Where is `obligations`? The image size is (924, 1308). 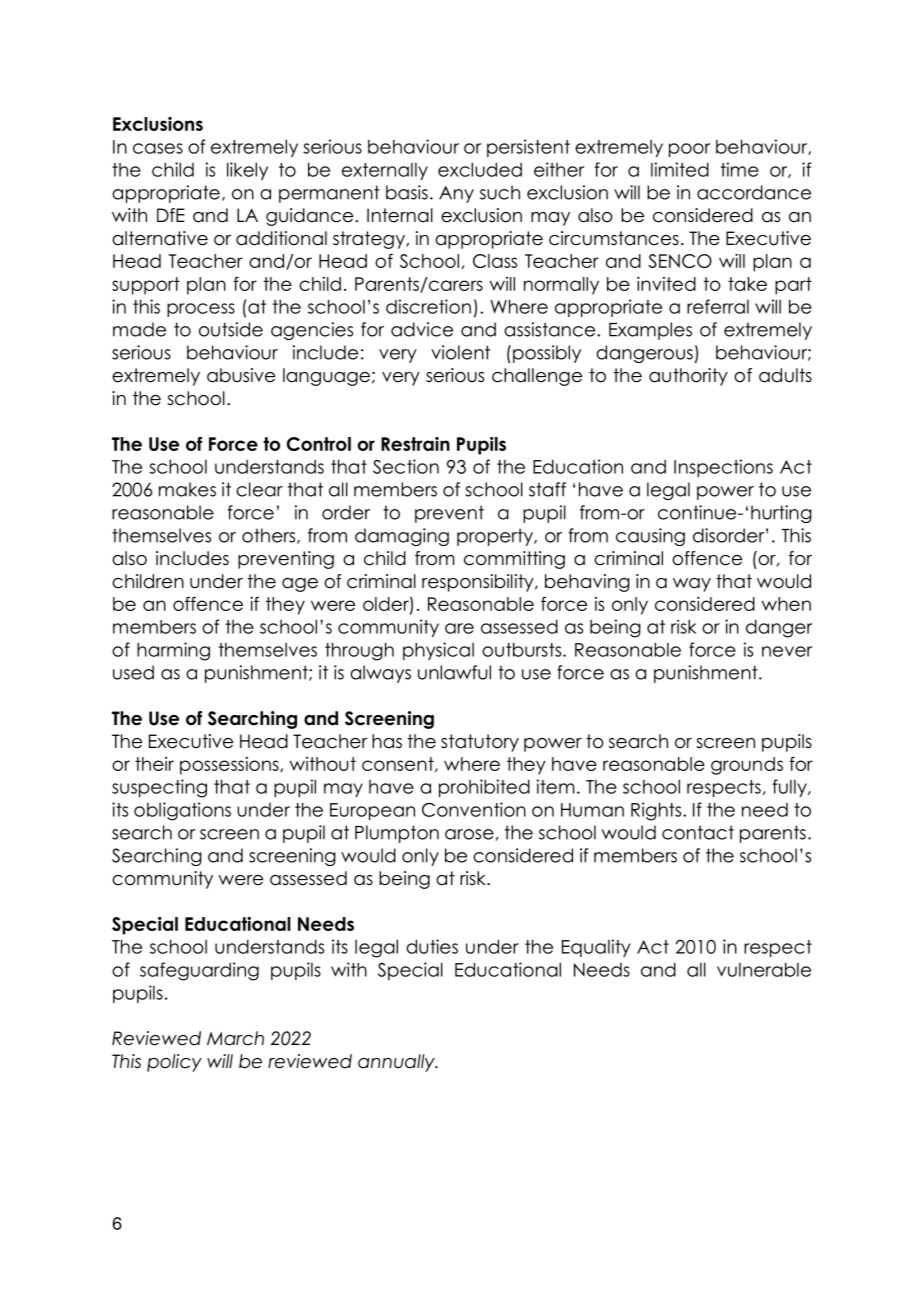 obligations is located at coordinates (182, 811).
